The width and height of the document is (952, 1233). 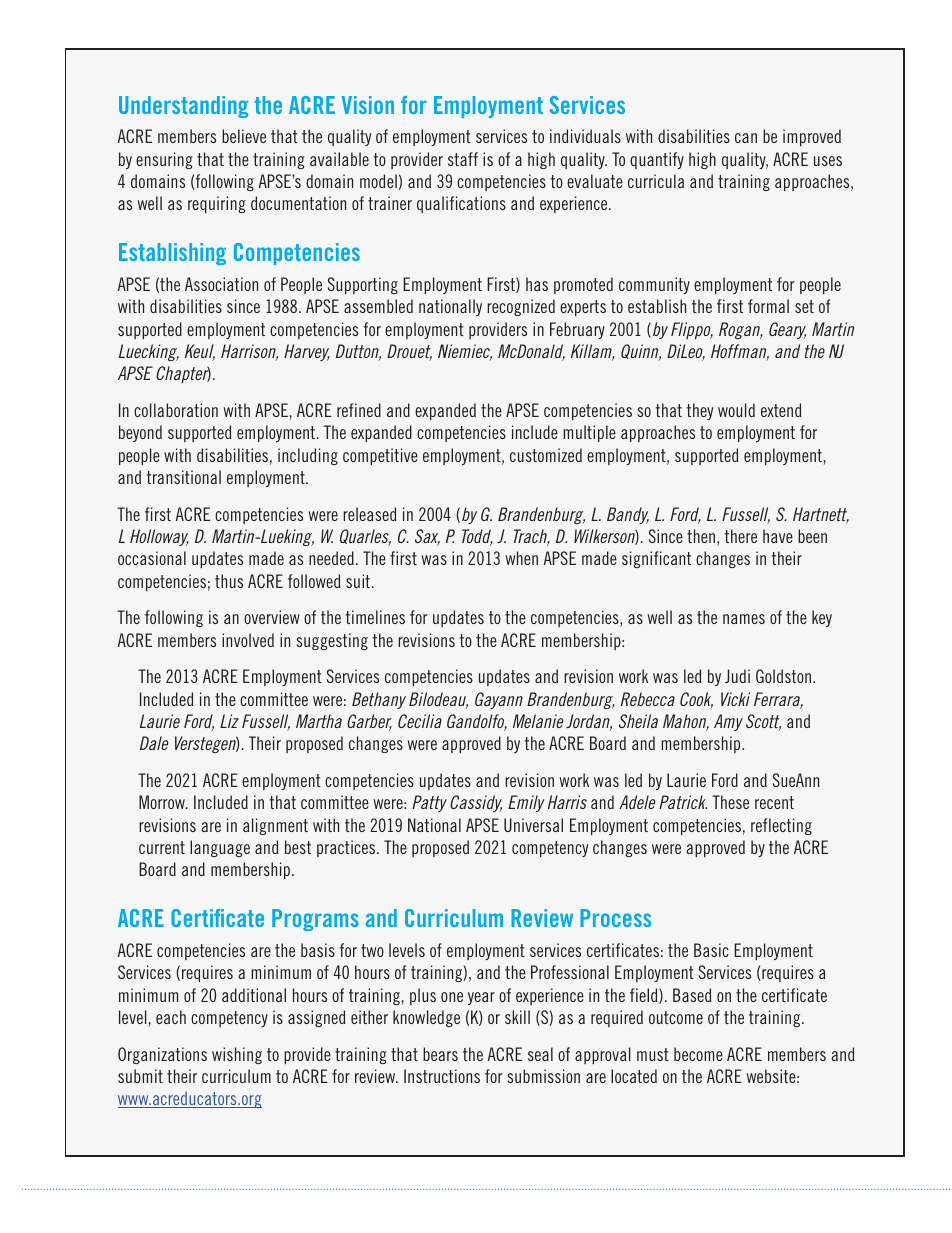 What do you see at coordinates (698, 1054) in the document?
I see `become` at bounding box center [698, 1054].
